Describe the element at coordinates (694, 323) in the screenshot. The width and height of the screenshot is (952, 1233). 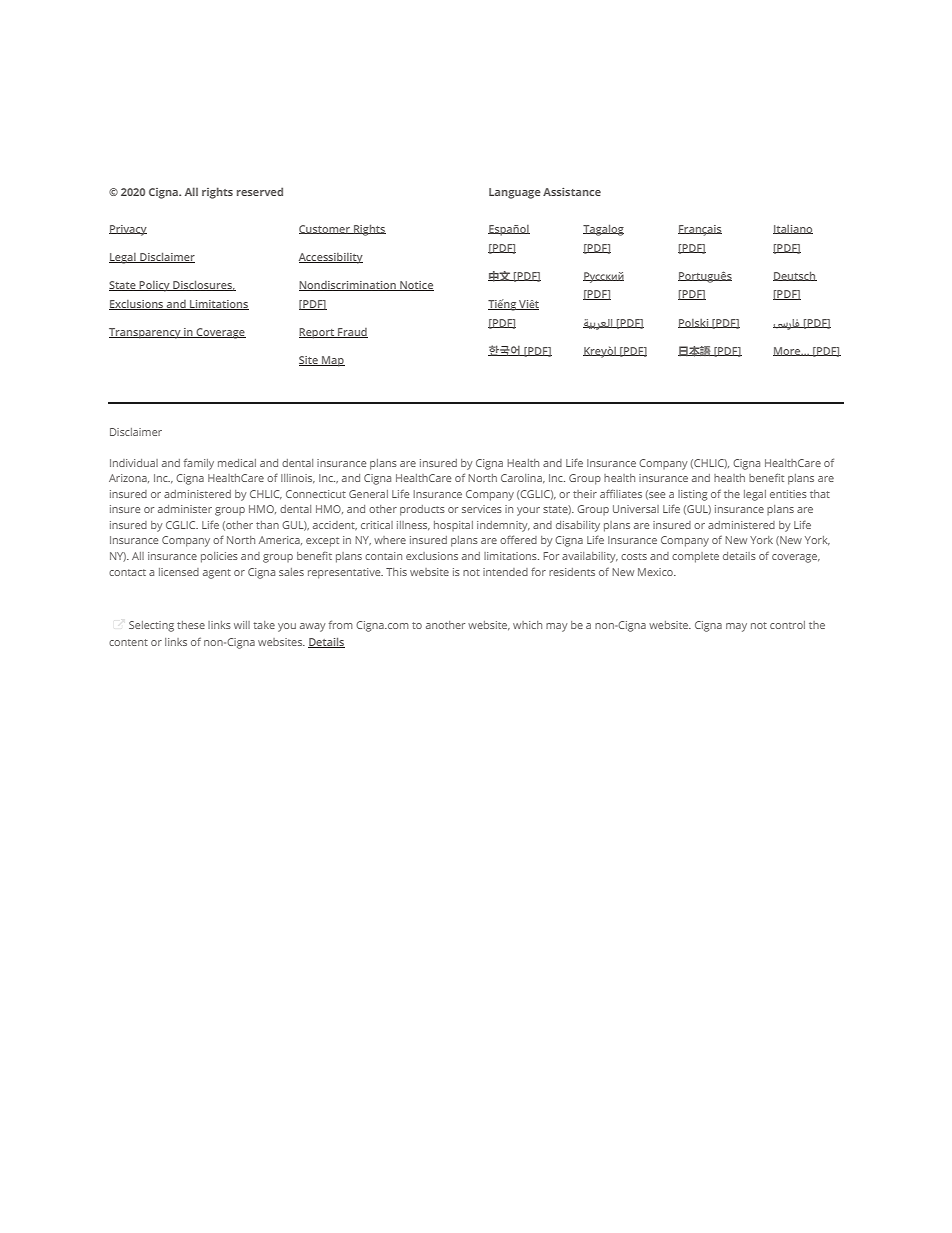
I see `Polski` at that location.
